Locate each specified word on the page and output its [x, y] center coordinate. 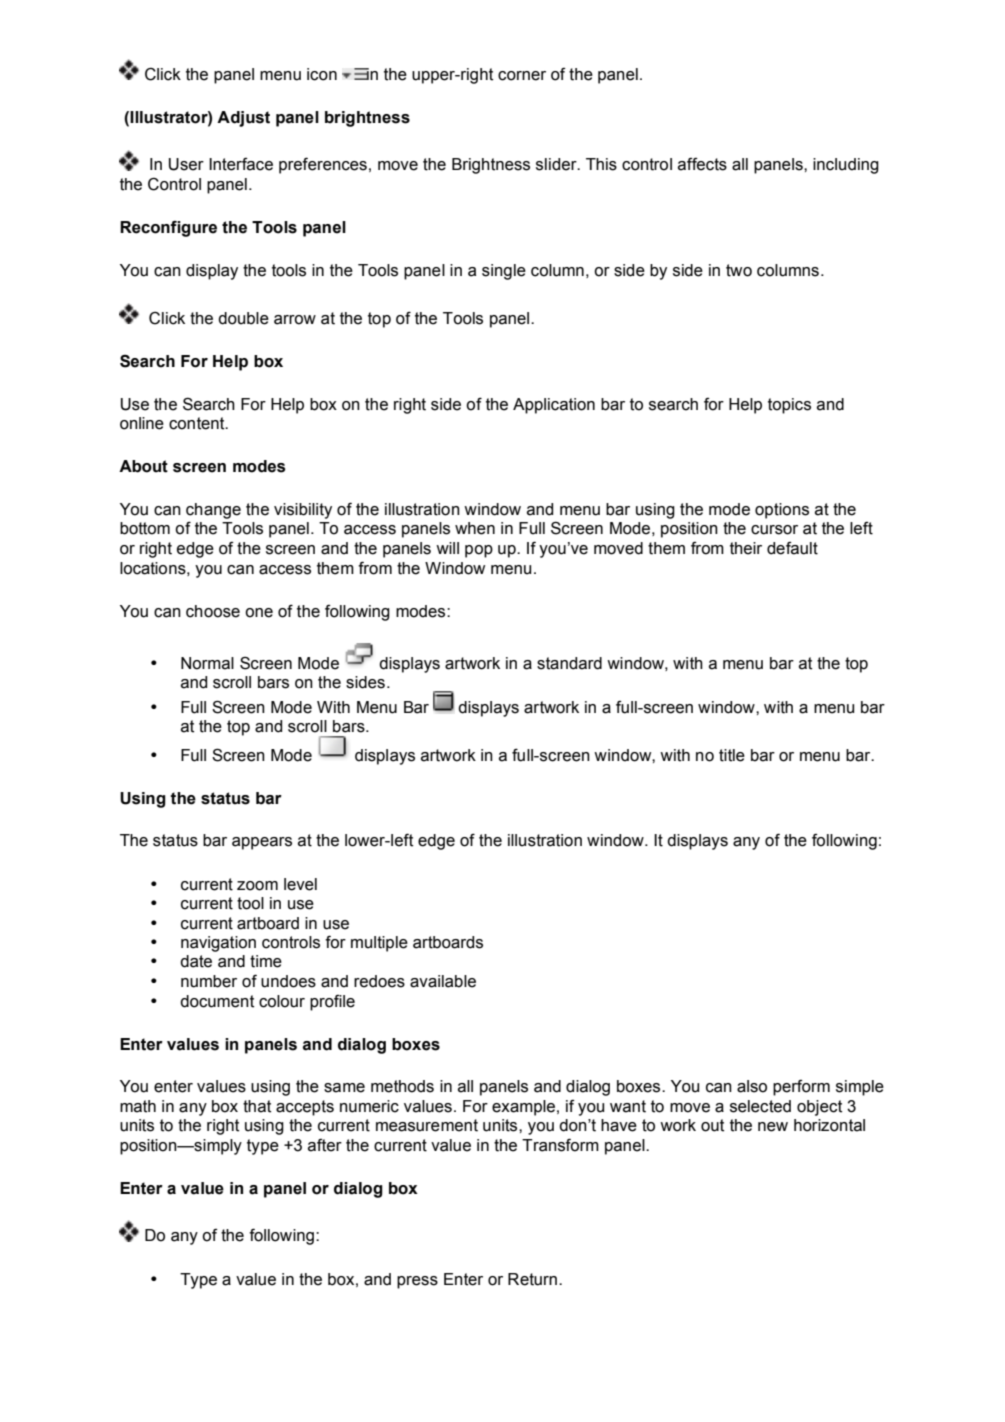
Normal [207, 663]
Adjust [243, 119]
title [732, 755]
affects [702, 164]
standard [569, 663]
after [325, 1145]
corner [522, 76]
